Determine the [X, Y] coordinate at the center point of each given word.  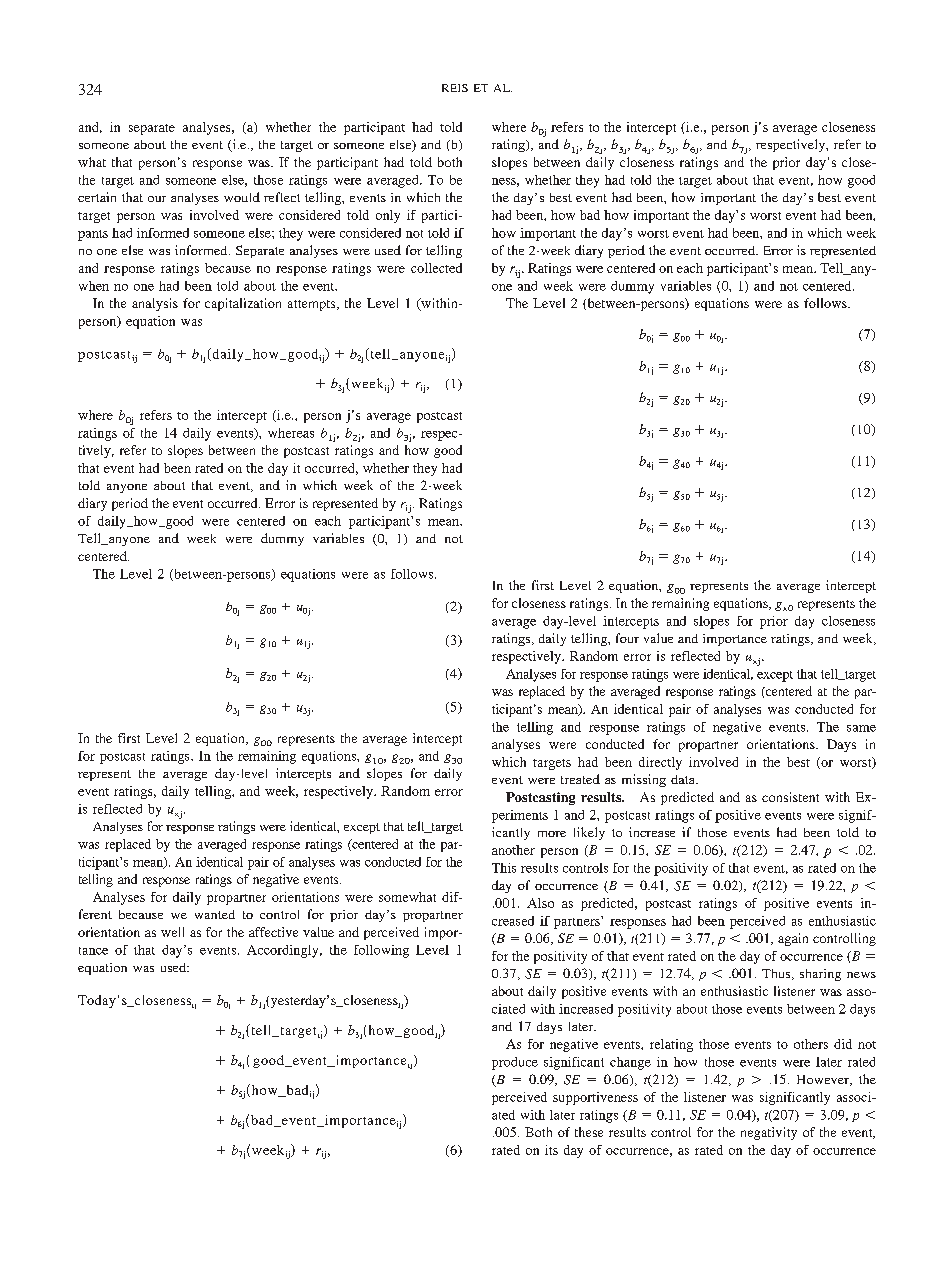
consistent [790, 797]
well [172, 932]
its [551, 1150]
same [861, 728]
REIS [455, 88]
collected [436, 268]
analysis [155, 304]
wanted [215, 914]
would [242, 197]
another [513, 850]
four [627, 638]
